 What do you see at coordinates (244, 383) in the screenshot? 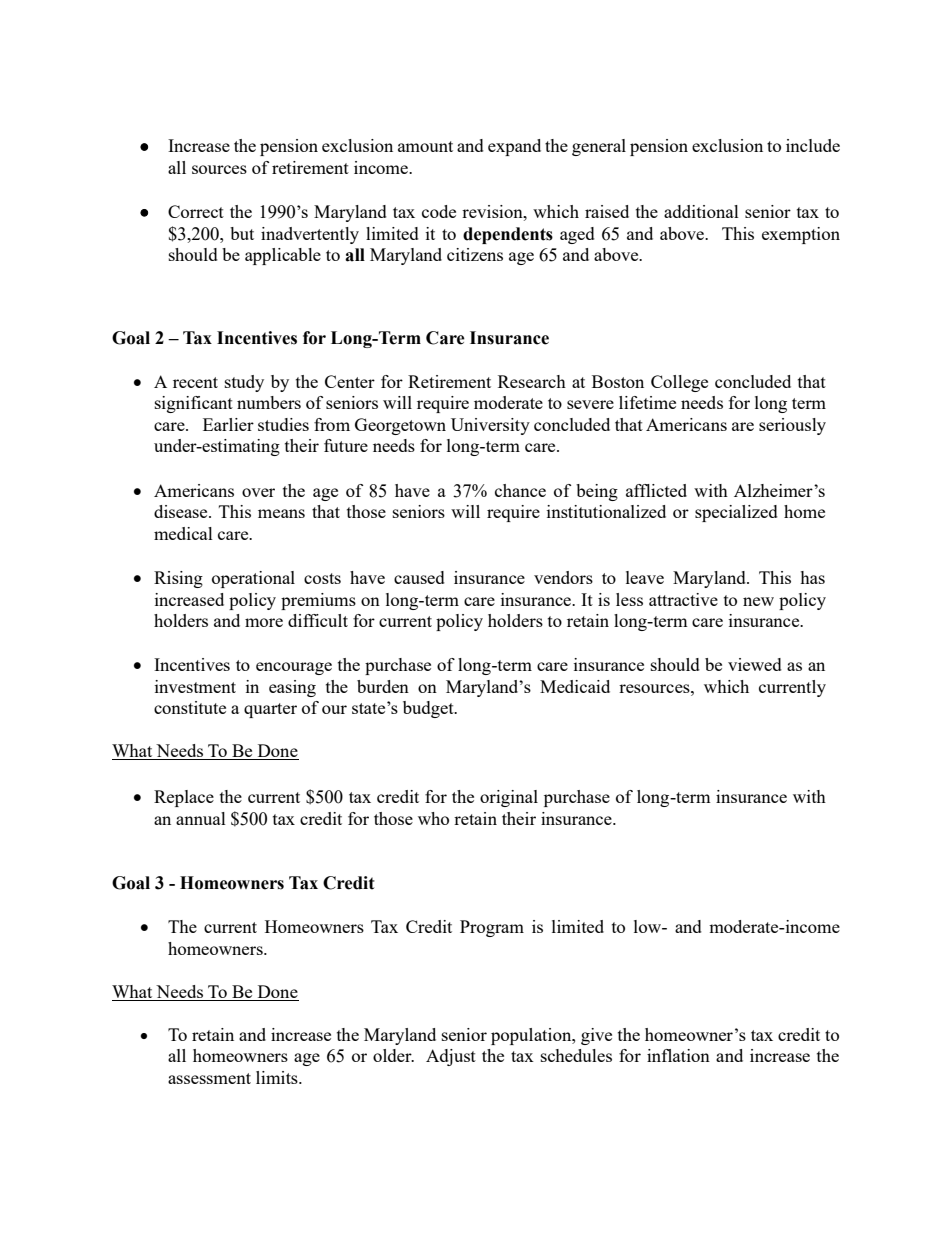
I see `study` at bounding box center [244, 383].
